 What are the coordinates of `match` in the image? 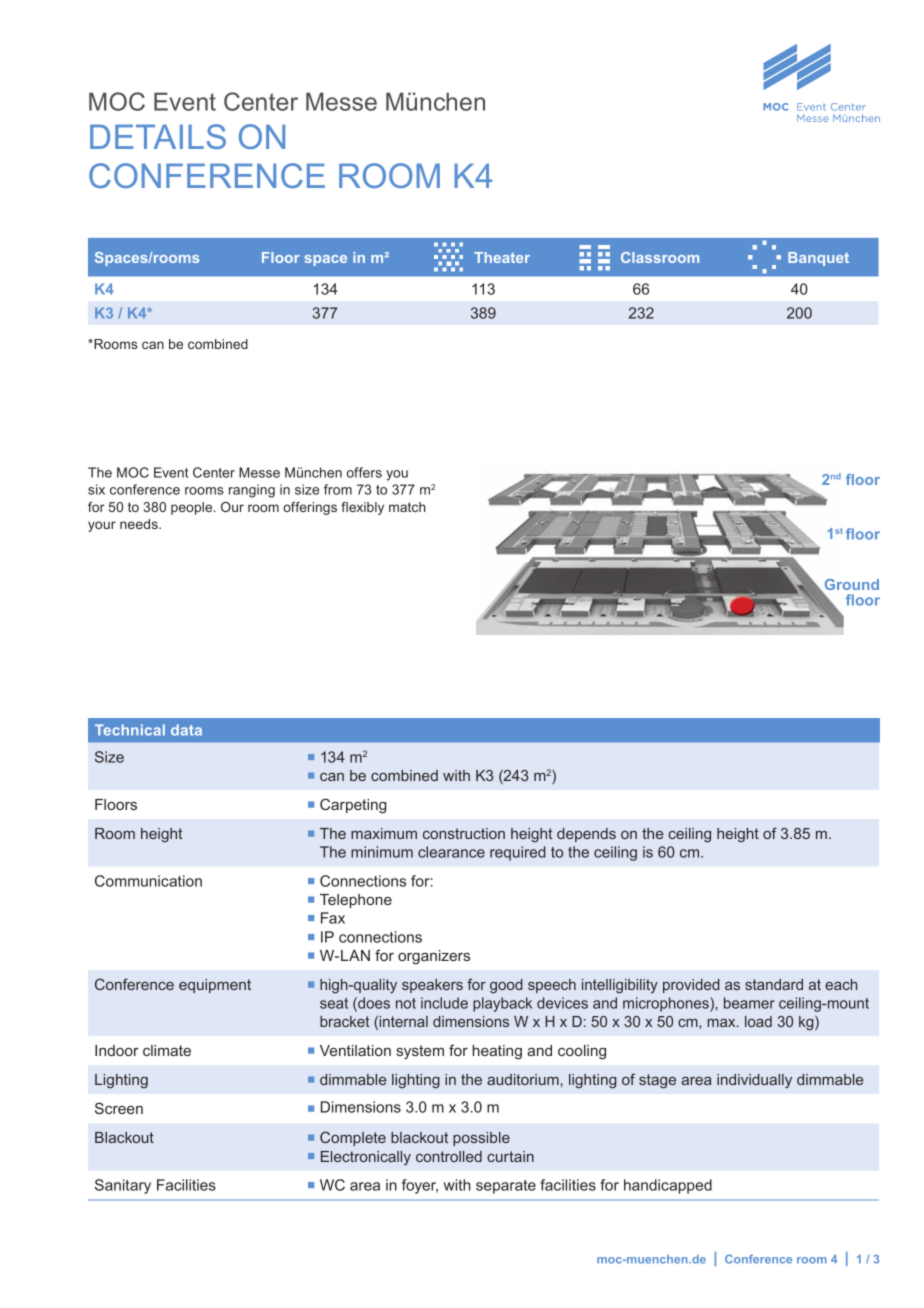 It's located at (407, 507).
